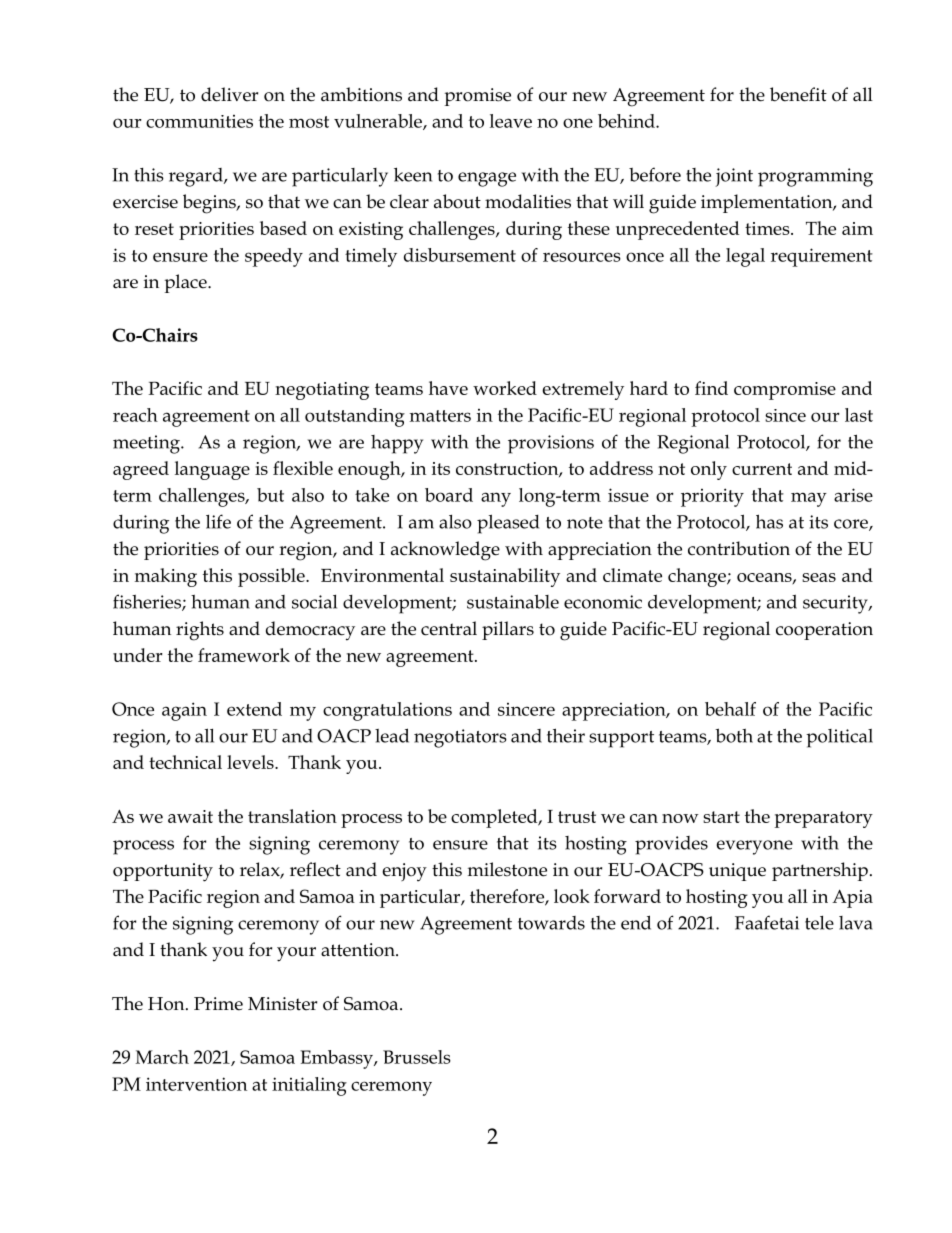 This screenshot has width=952, height=1233. What do you see at coordinates (762, 469) in the screenshot?
I see `current` at bounding box center [762, 469].
